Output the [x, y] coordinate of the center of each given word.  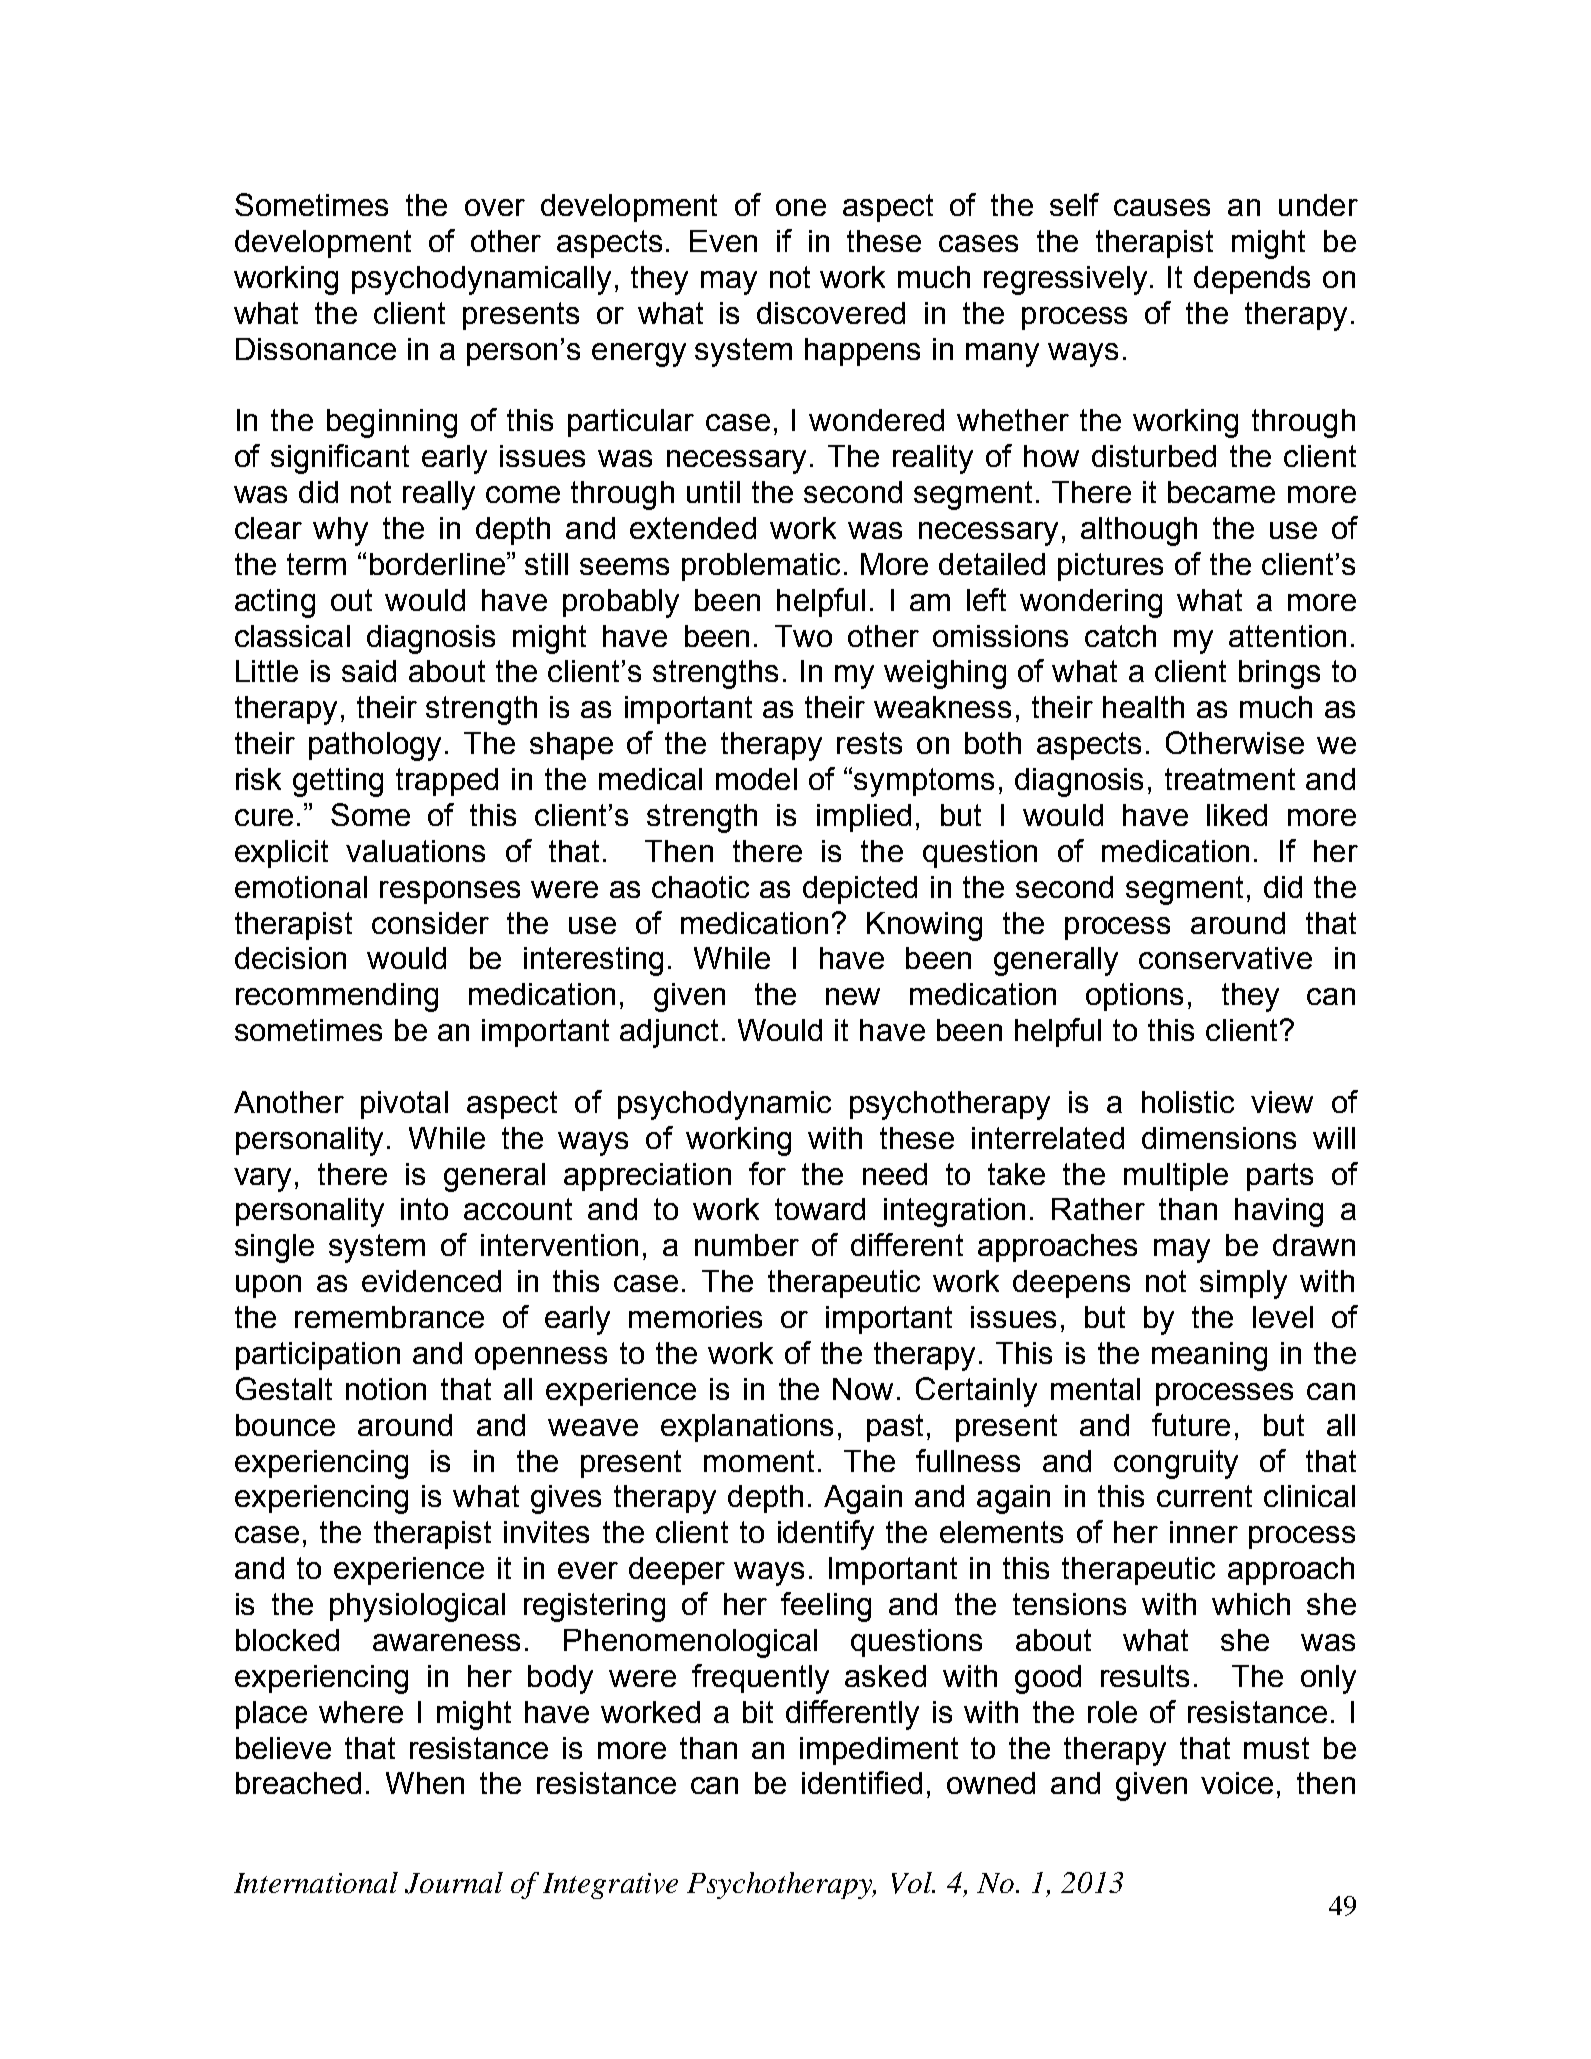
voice [1237, 1783]
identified [862, 1782]
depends [1252, 280]
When [425, 1783]
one [801, 207]
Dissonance [316, 349]
